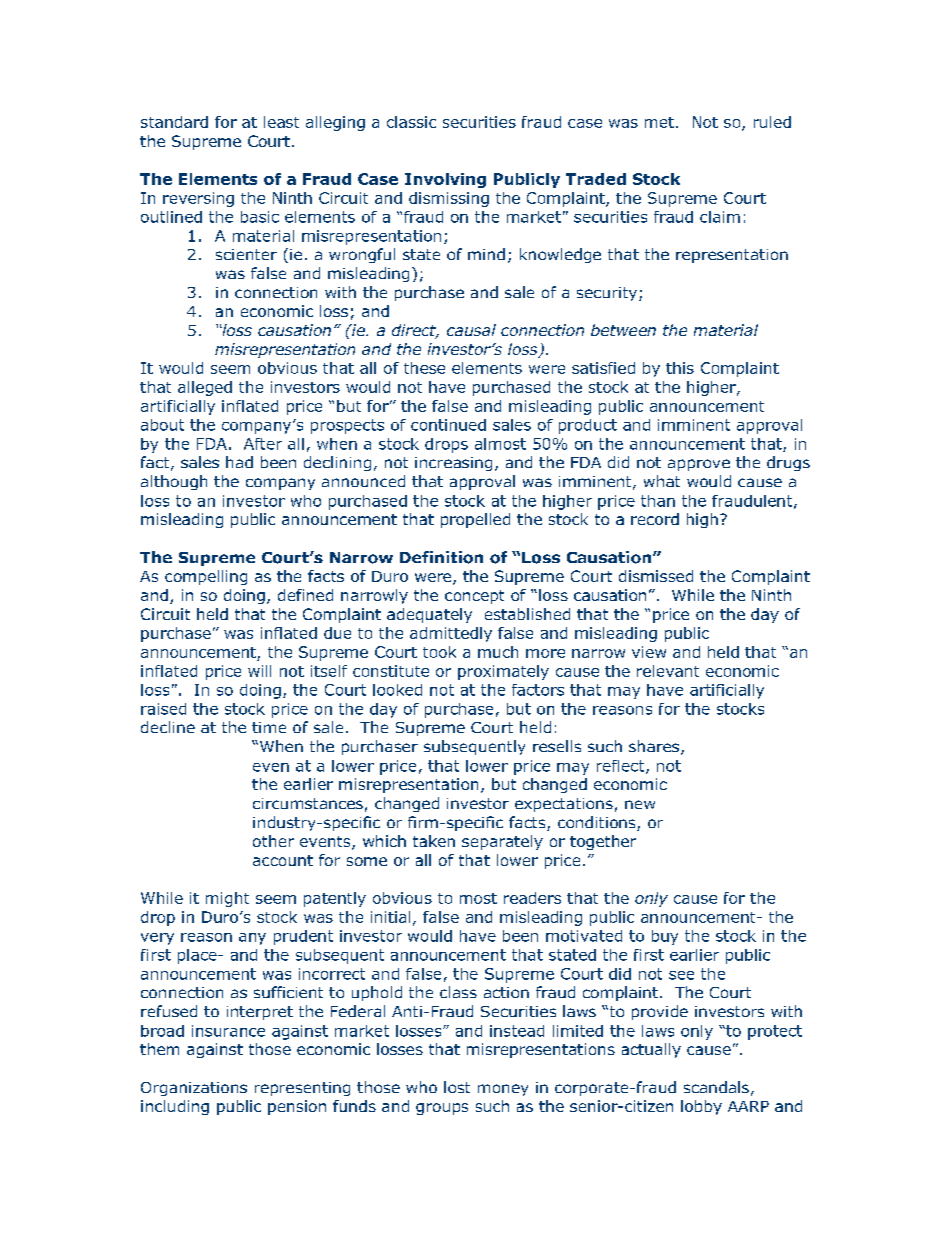 This screenshot has height=1233, width=952. What do you see at coordinates (269, 727) in the screenshot?
I see `time` at bounding box center [269, 727].
